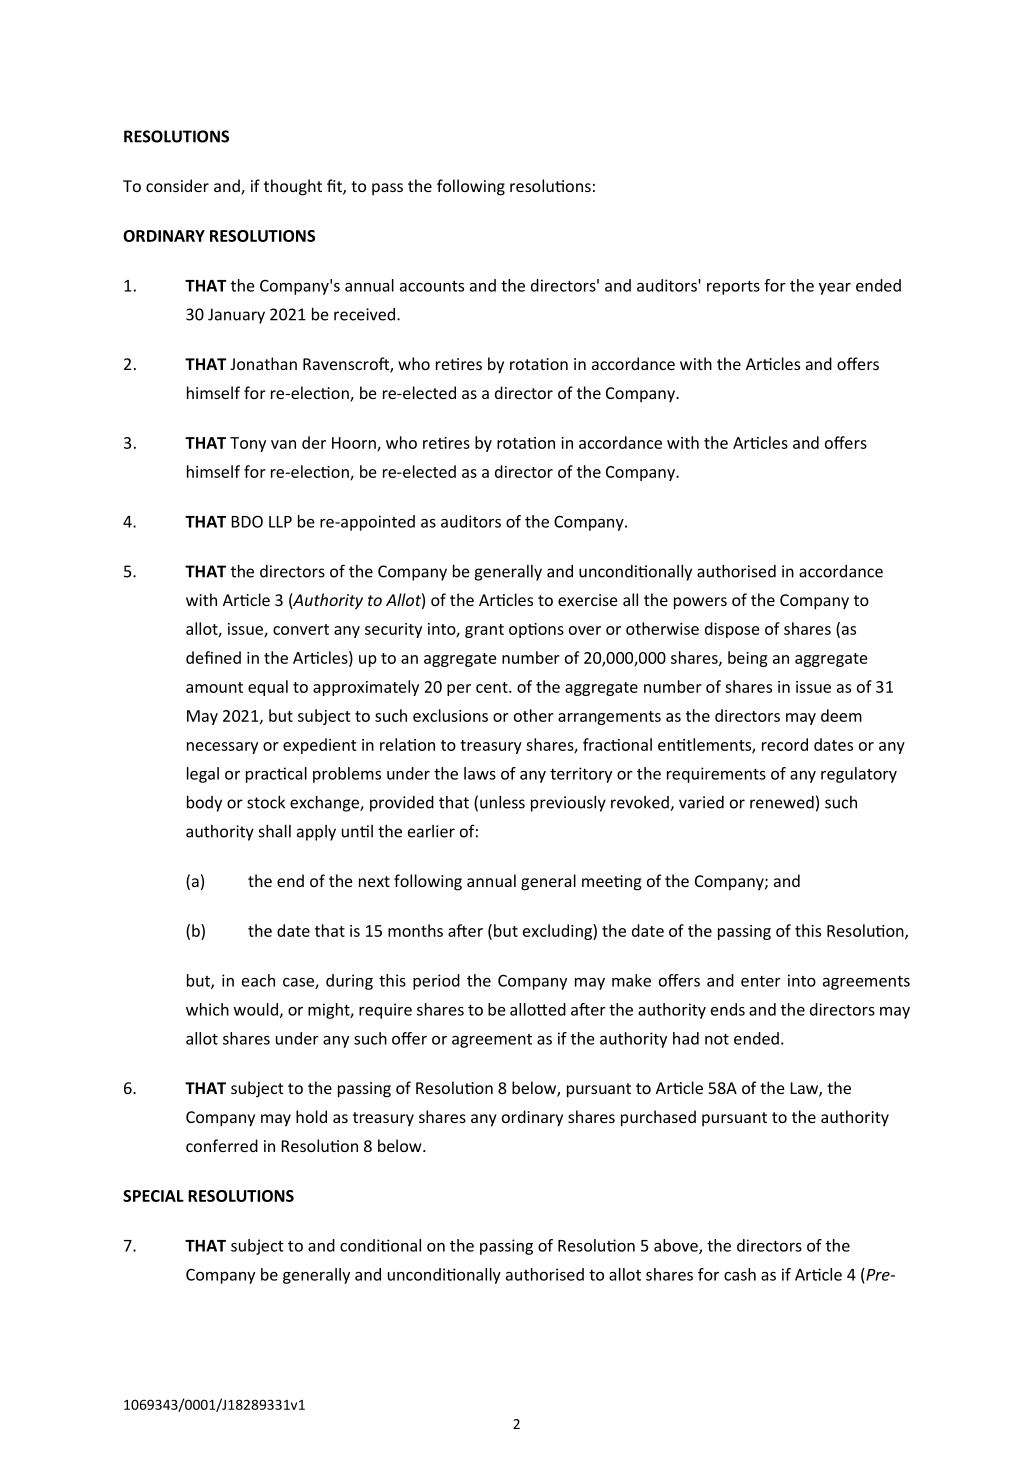  I want to click on thought, so click(293, 187).
